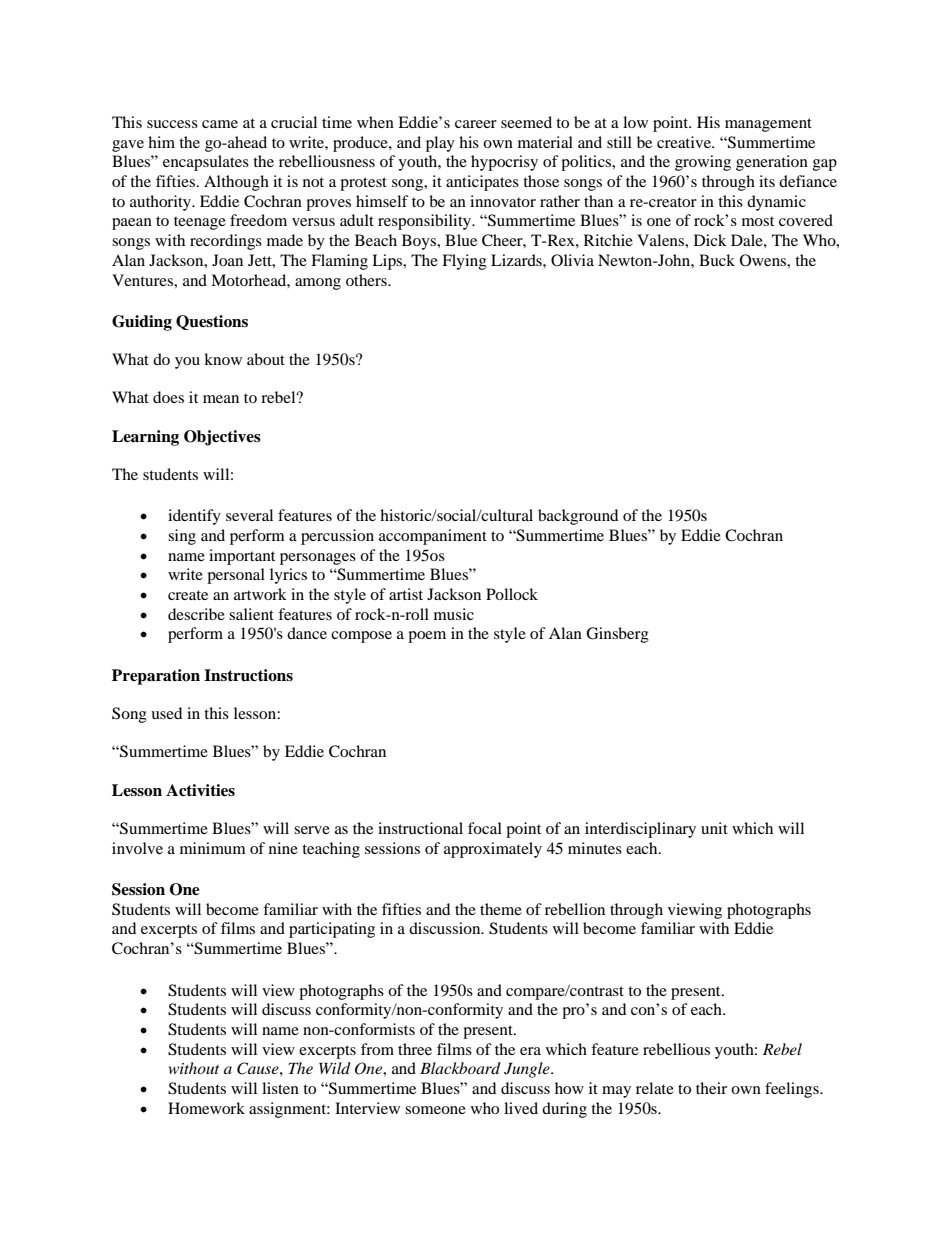  I want to click on unit, so click(714, 828).
